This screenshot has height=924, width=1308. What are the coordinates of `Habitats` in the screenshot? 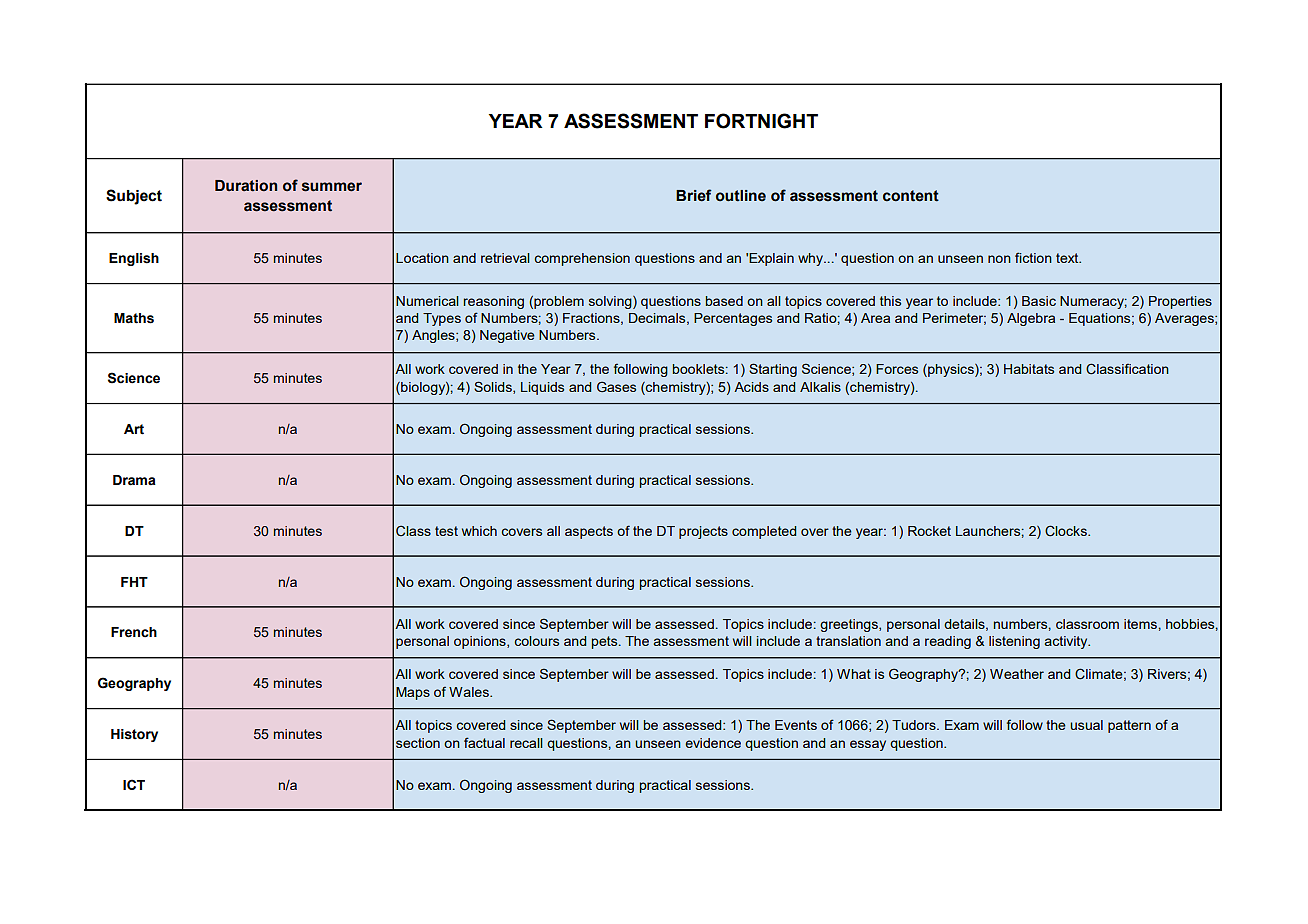 It's located at (1029, 369).
